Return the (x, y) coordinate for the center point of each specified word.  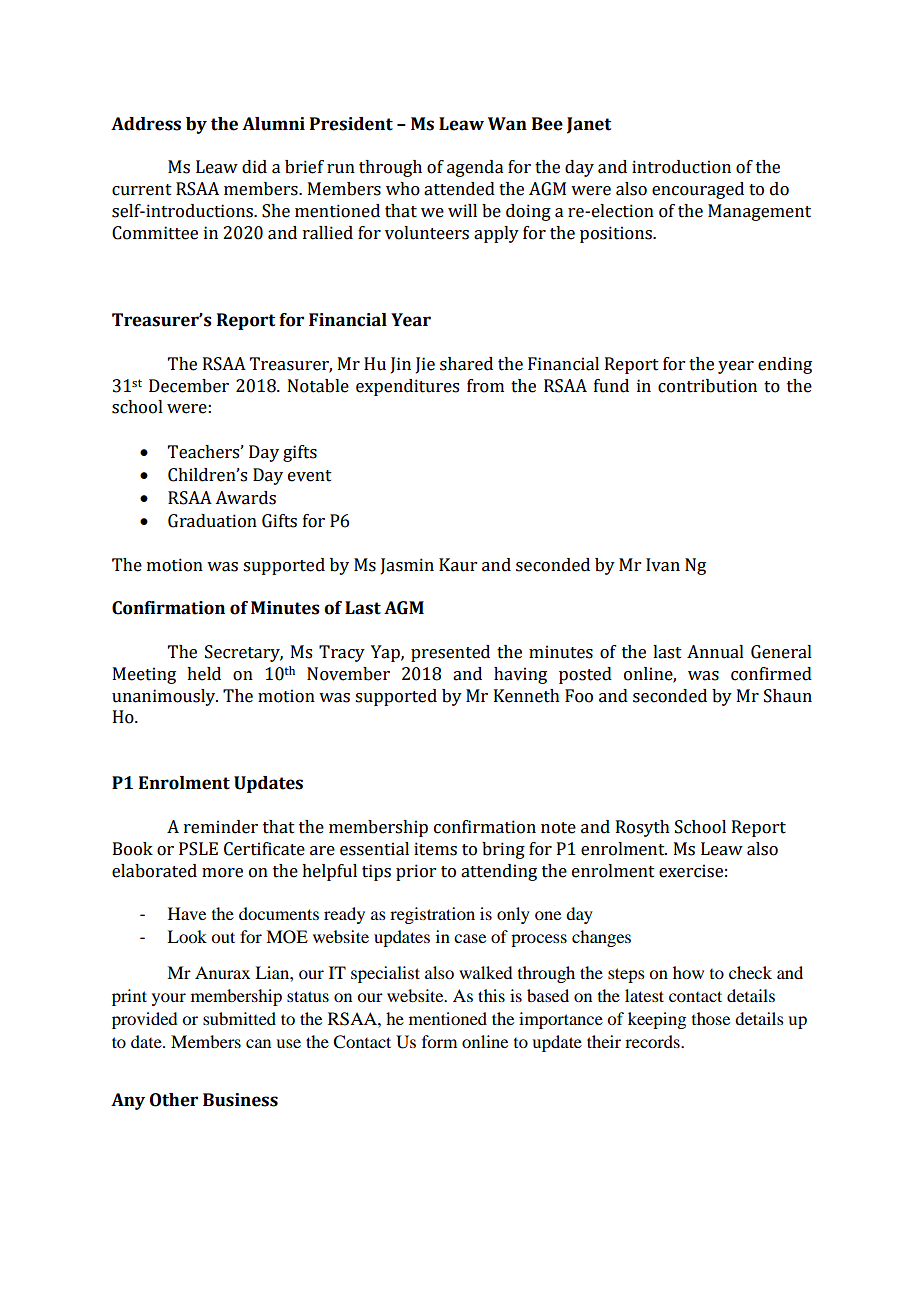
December (189, 386)
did (254, 167)
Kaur (458, 565)
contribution (707, 386)
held (204, 674)
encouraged (698, 190)
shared (466, 364)
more (222, 873)
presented (450, 653)
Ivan (663, 565)
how (688, 972)
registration (432, 915)
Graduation (212, 521)
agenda (475, 168)
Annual (715, 652)
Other (174, 1100)
